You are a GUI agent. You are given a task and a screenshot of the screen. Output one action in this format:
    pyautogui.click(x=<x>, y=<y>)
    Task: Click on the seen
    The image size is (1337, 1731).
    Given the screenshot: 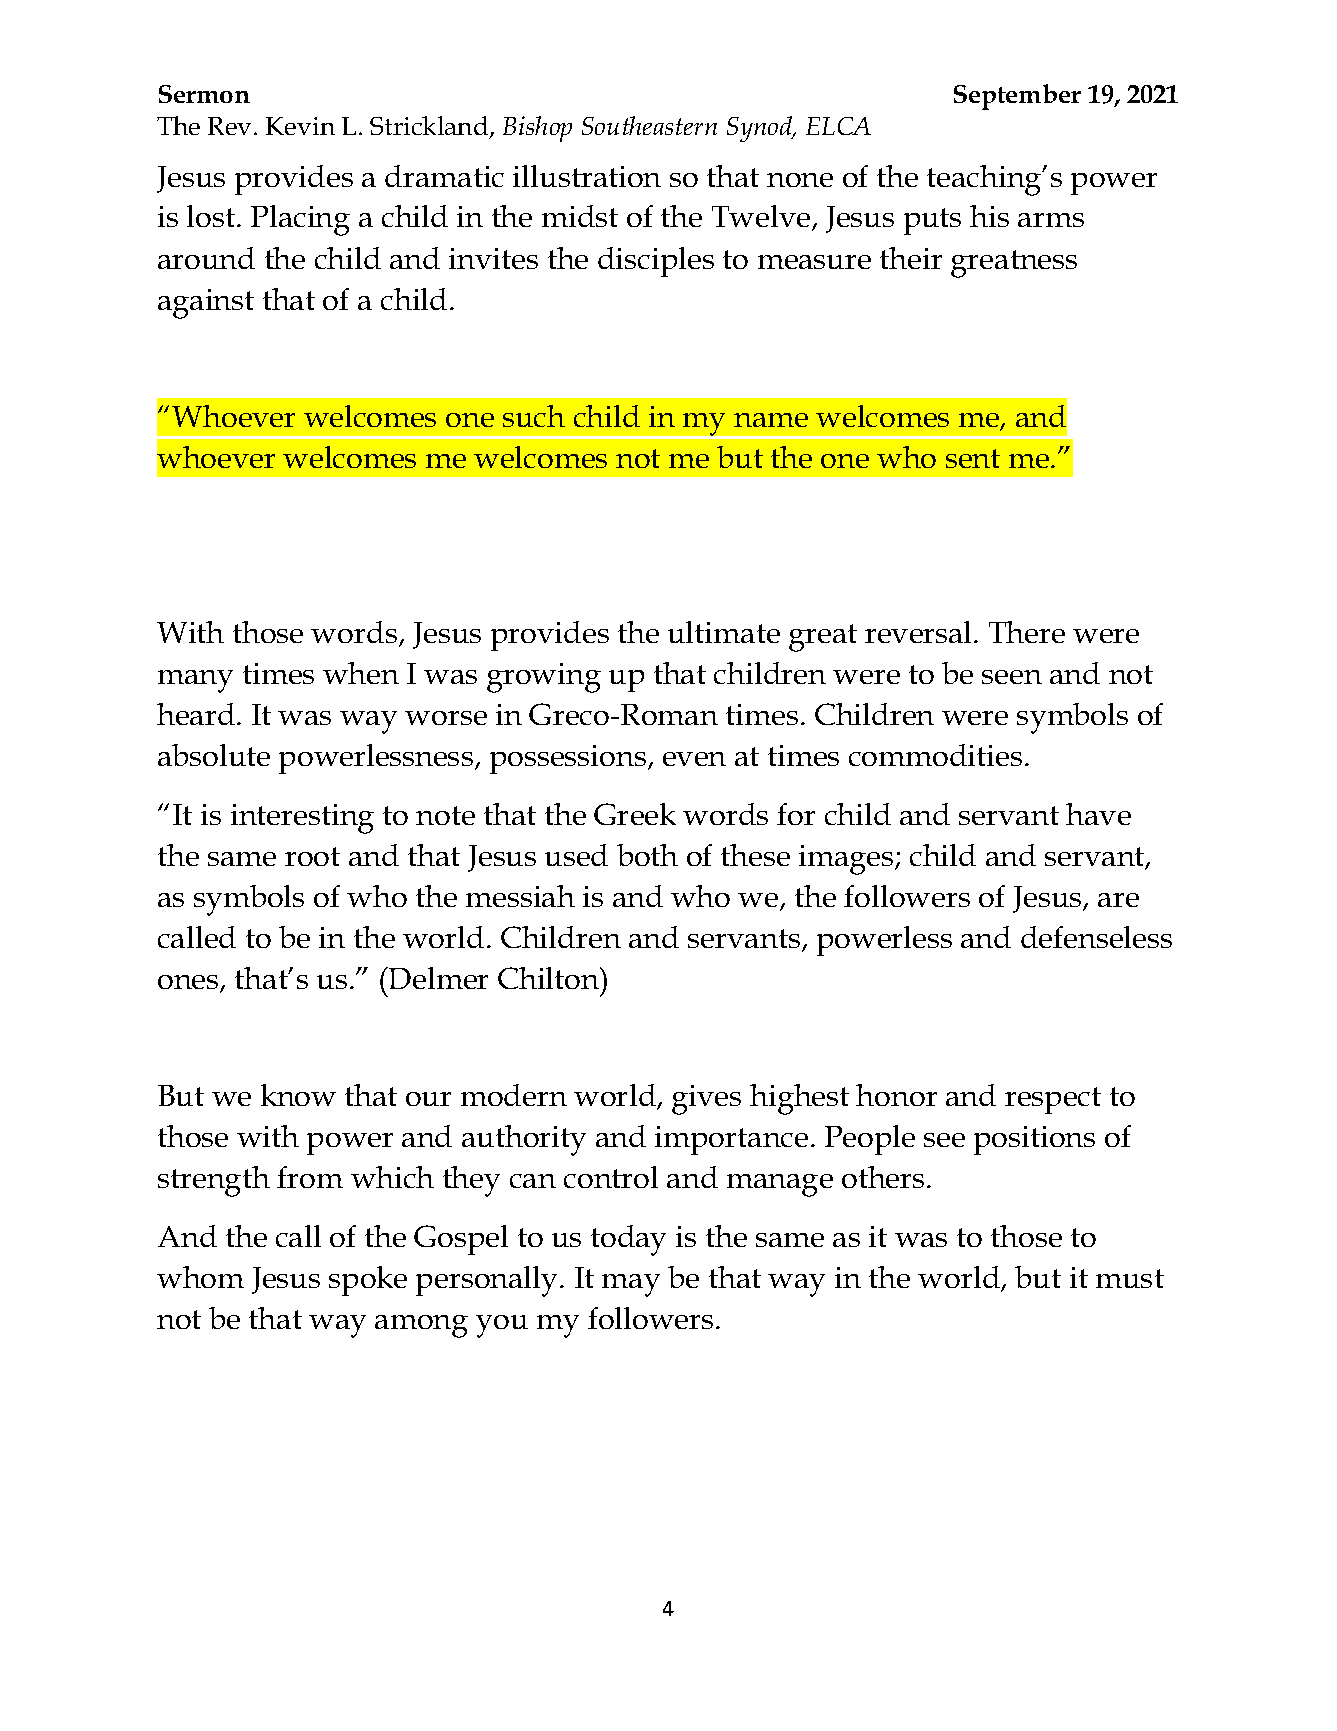 What is the action you would take?
    pyautogui.click(x=1012, y=677)
